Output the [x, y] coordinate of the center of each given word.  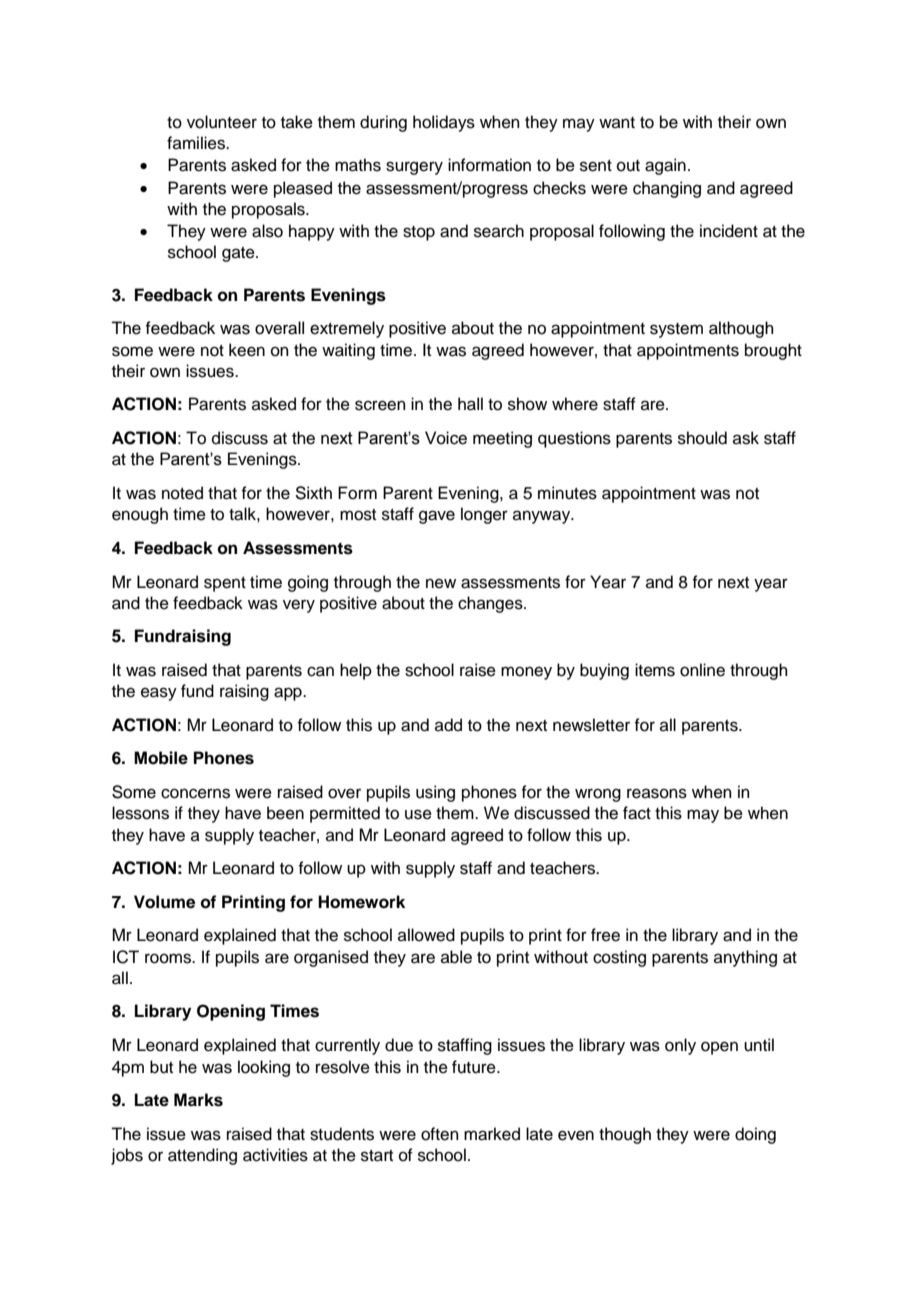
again [665, 166]
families [197, 143]
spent [225, 584]
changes [491, 604]
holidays [444, 123]
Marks [198, 1100]
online [702, 670]
